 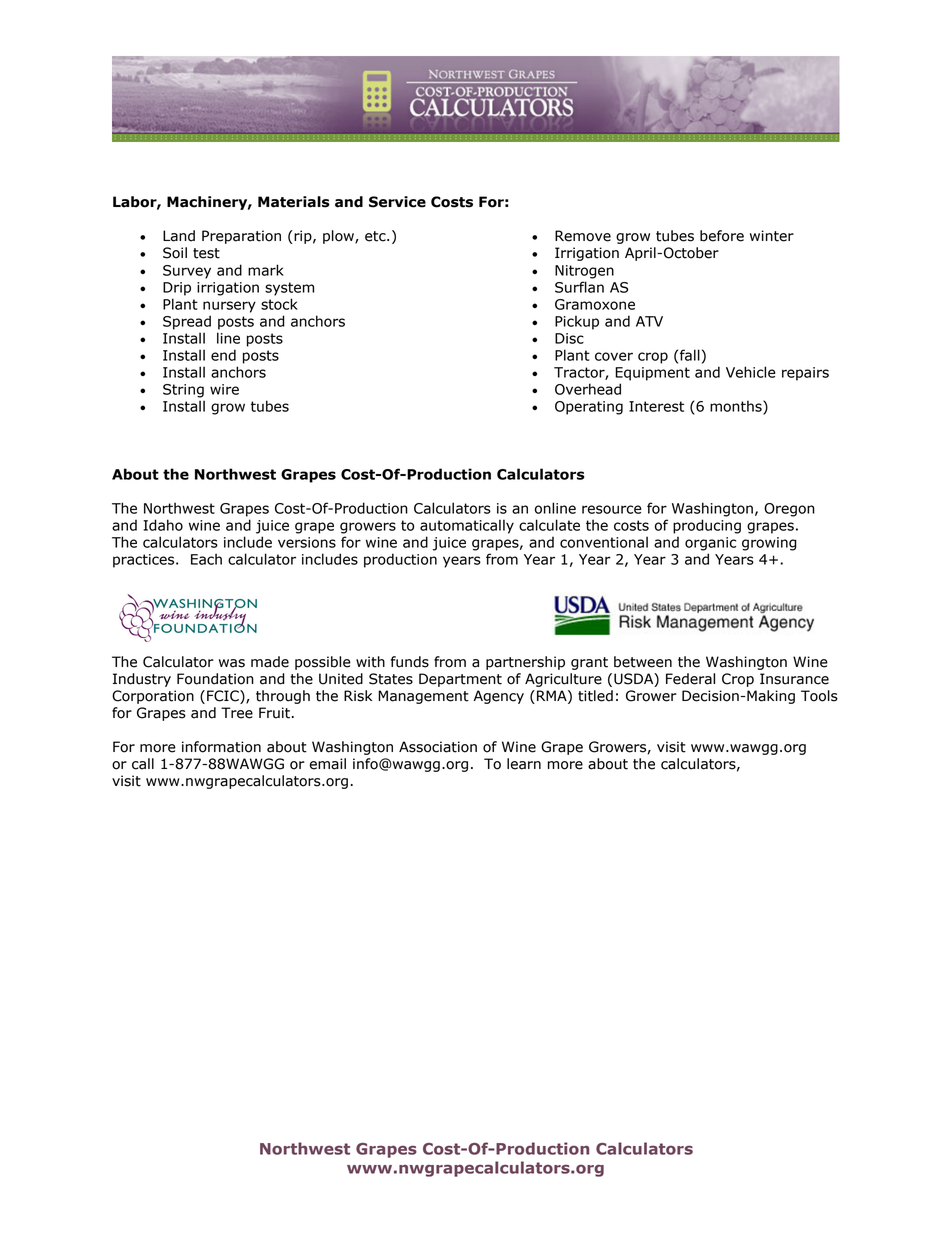 I want to click on Oregon, so click(x=789, y=510).
